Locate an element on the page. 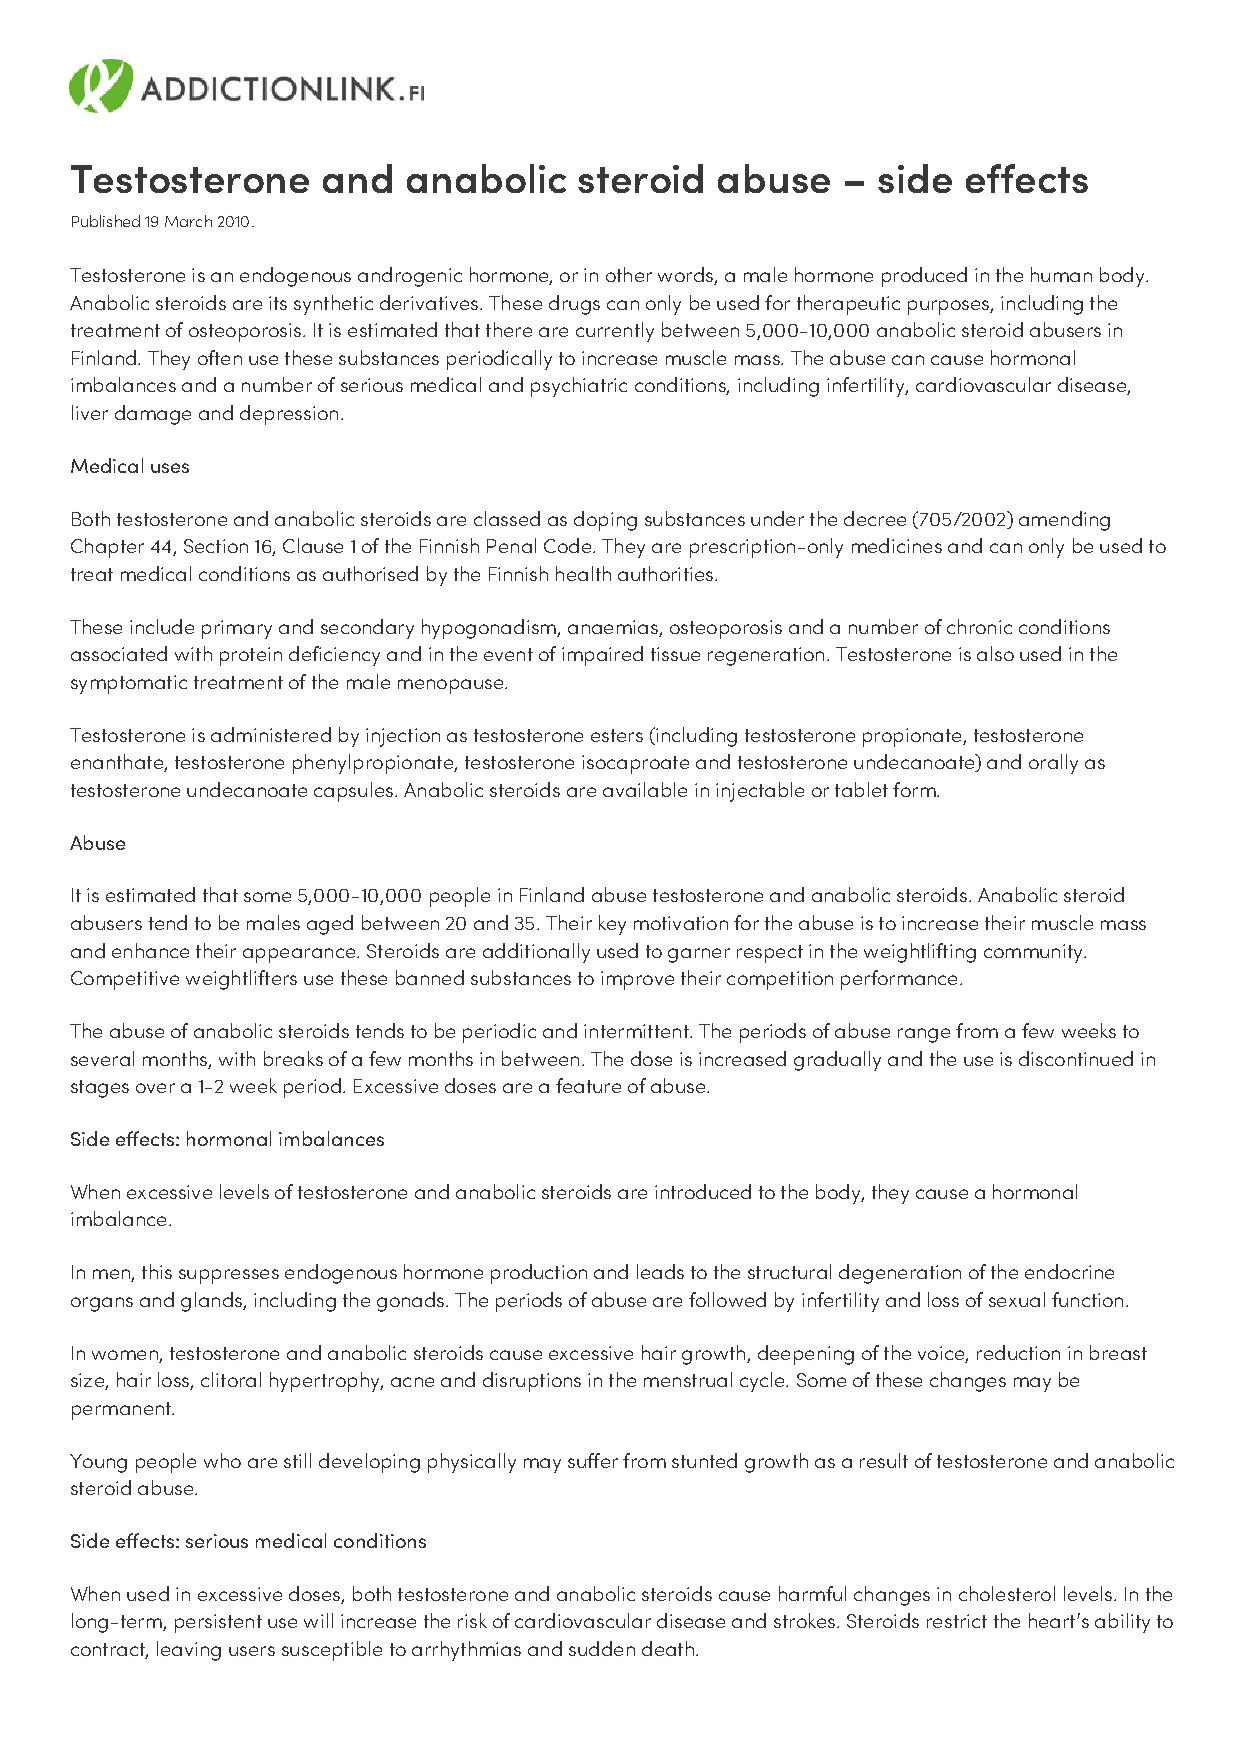  persistent is located at coordinates (218, 1623).
